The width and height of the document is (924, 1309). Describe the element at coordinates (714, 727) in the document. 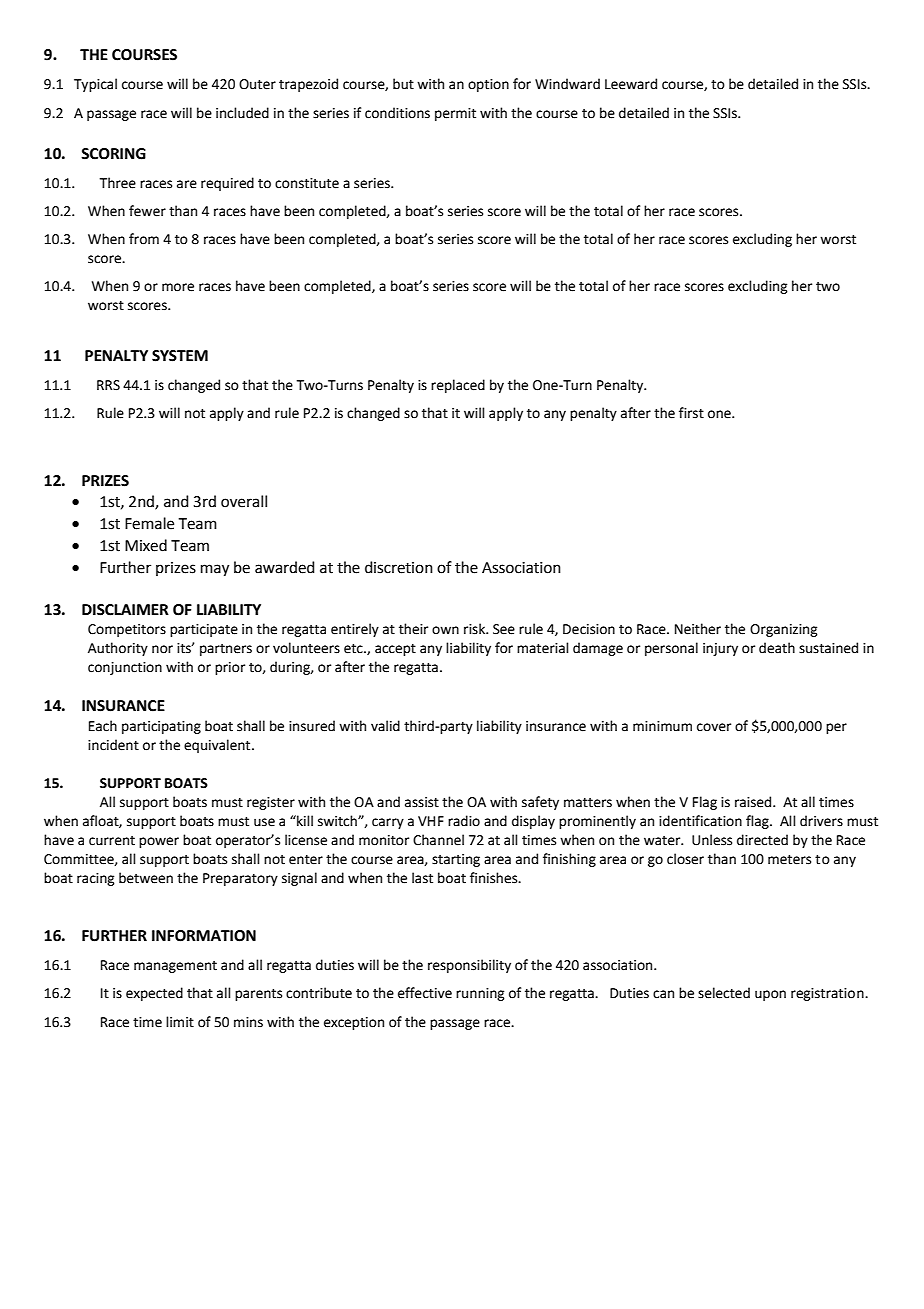

I see `cover` at that location.
